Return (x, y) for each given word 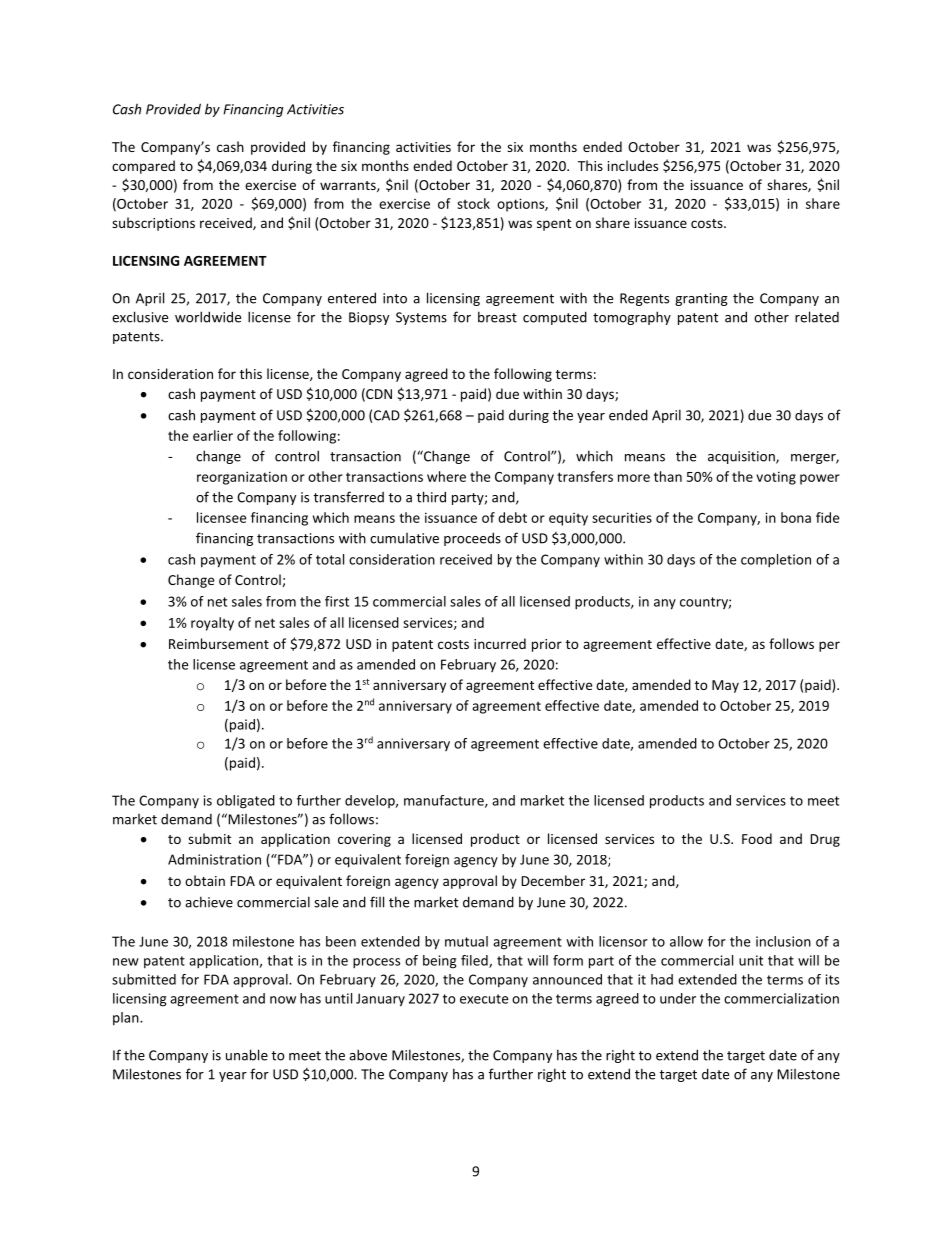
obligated (246, 802)
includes (633, 165)
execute (484, 999)
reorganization (242, 478)
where (446, 476)
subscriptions (153, 224)
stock (473, 203)
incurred (500, 643)
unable (247, 1055)
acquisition (742, 457)
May (725, 686)
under (678, 998)
